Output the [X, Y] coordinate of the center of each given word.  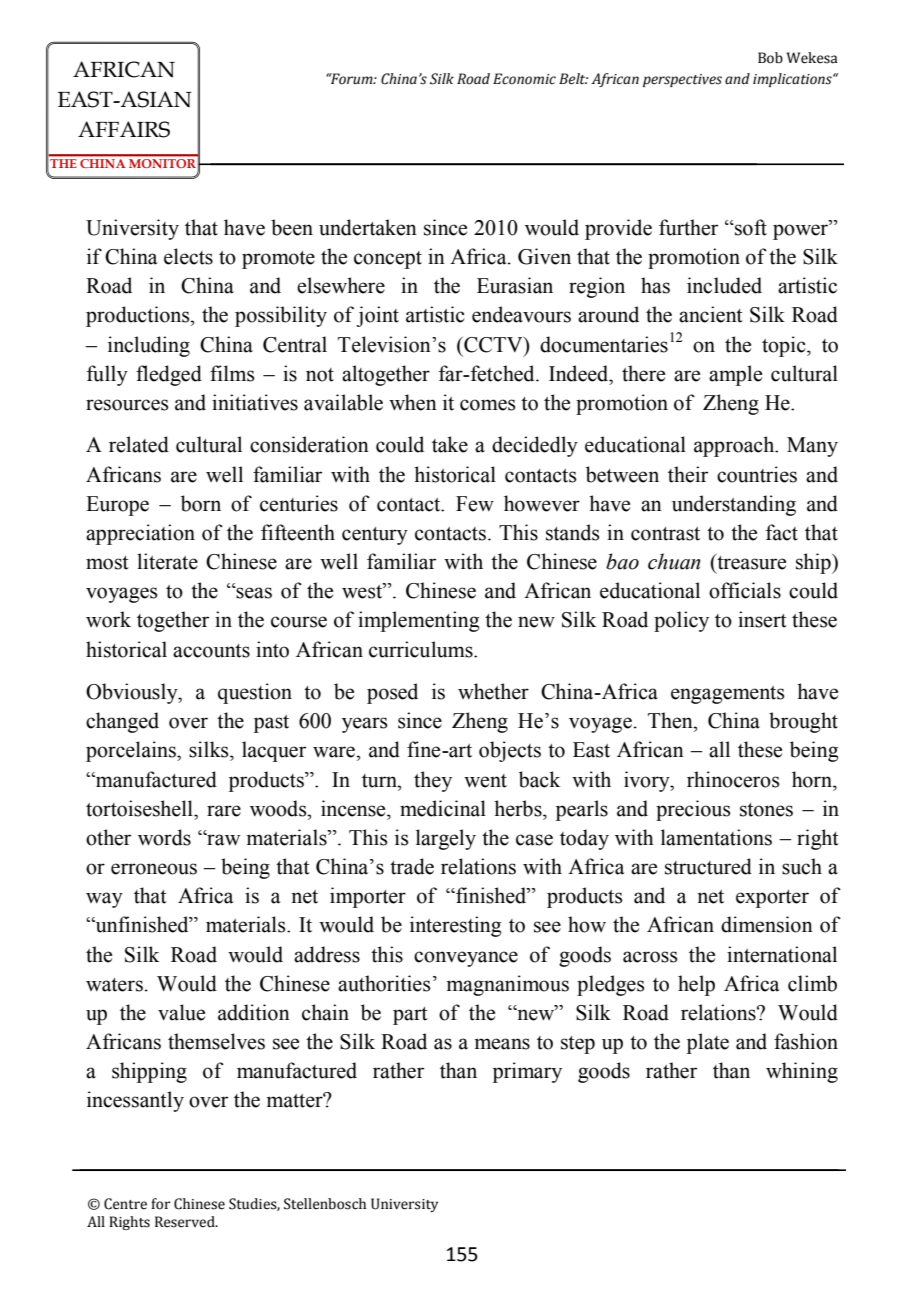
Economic [524, 79]
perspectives [682, 80]
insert [762, 619]
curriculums [422, 649]
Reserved [186, 1222]
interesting [456, 926]
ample [735, 375]
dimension [767, 924]
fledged [169, 375]
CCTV [493, 345]
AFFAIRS [124, 129]
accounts [211, 651]
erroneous [154, 869]
